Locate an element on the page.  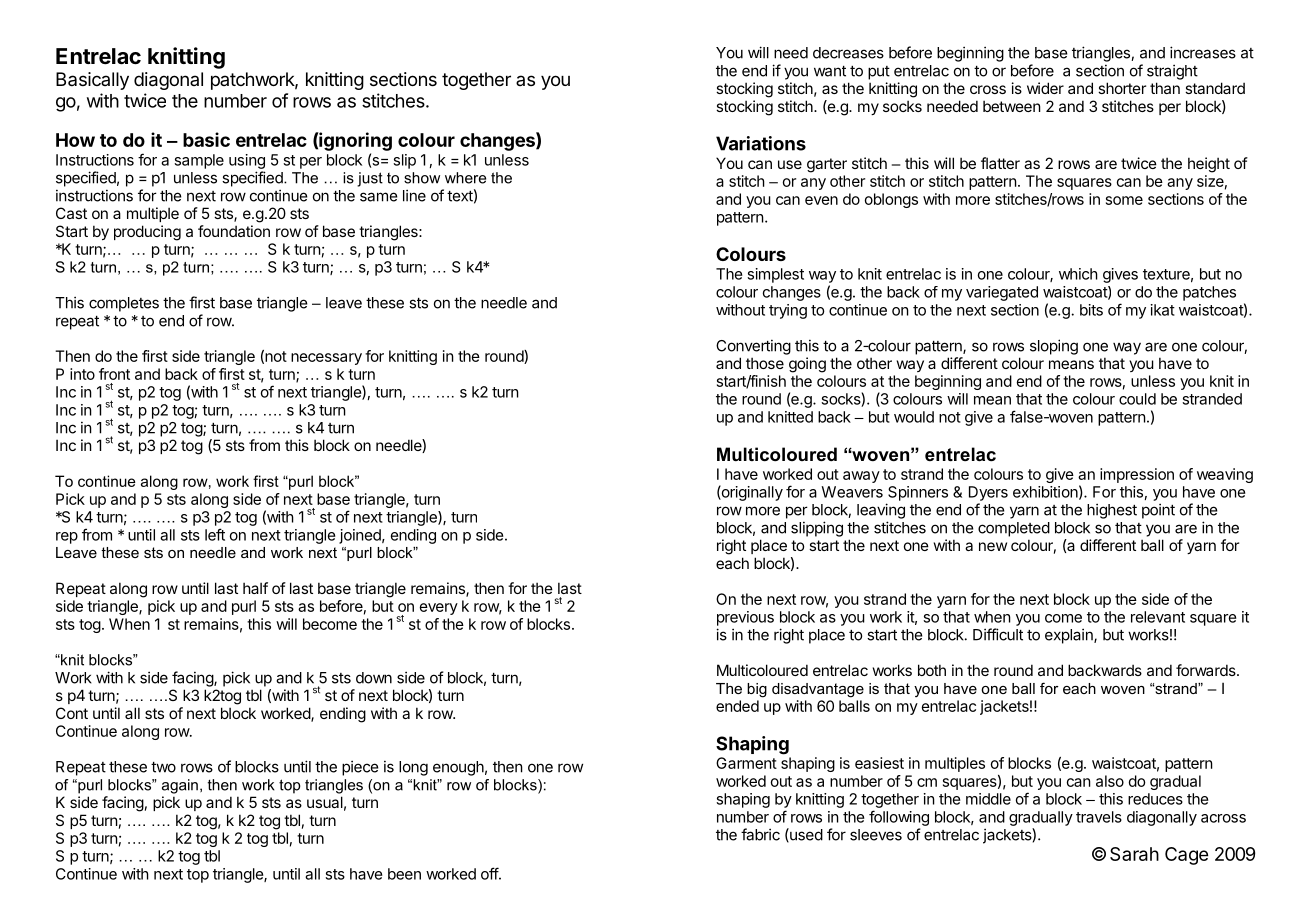
fabric is located at coordinates (760, 834).
